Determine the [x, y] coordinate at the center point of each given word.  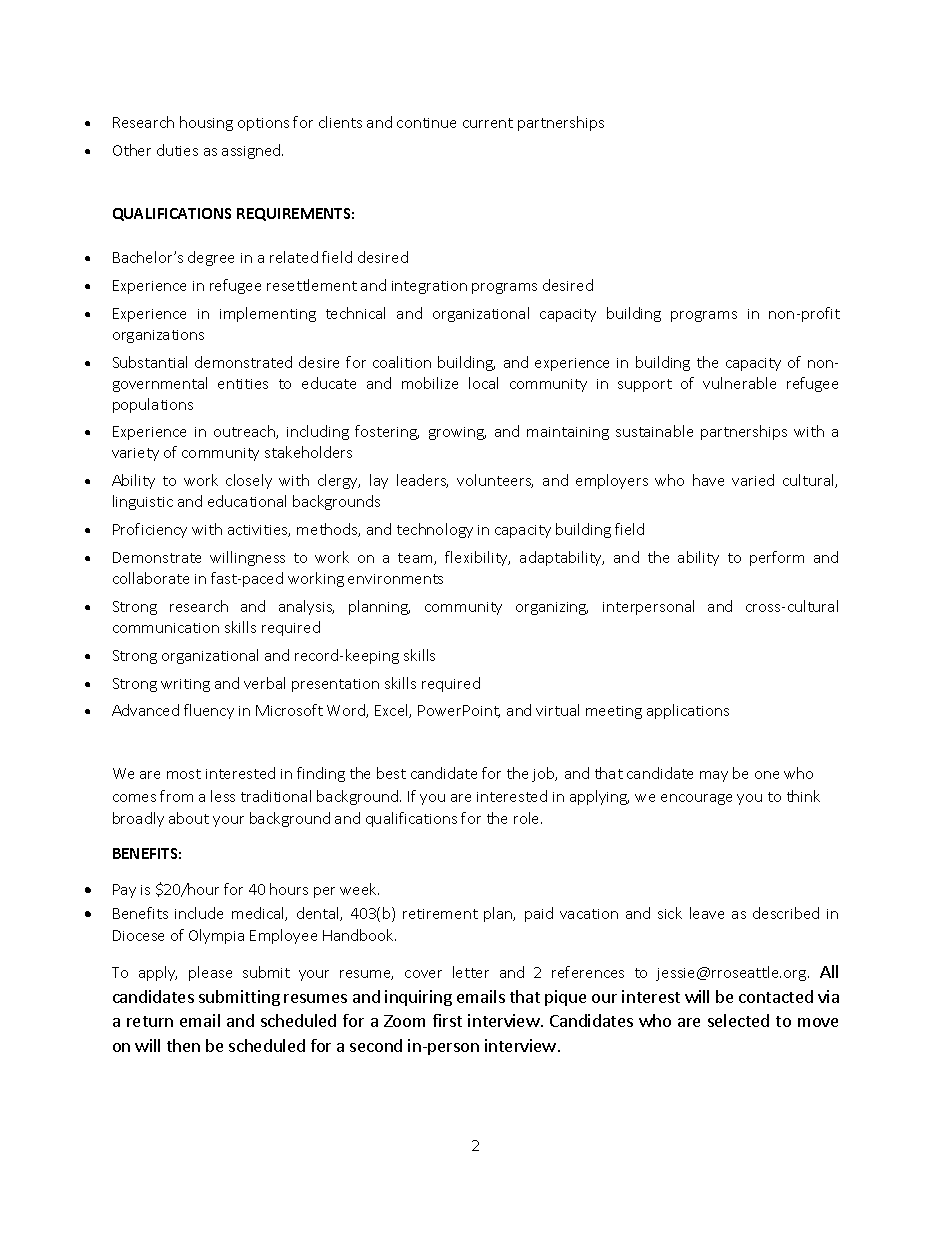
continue [426, 123]
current [488, 123]
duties [177, 150]
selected [738, 1020]
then [183, 1045]
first [447, 1020]
